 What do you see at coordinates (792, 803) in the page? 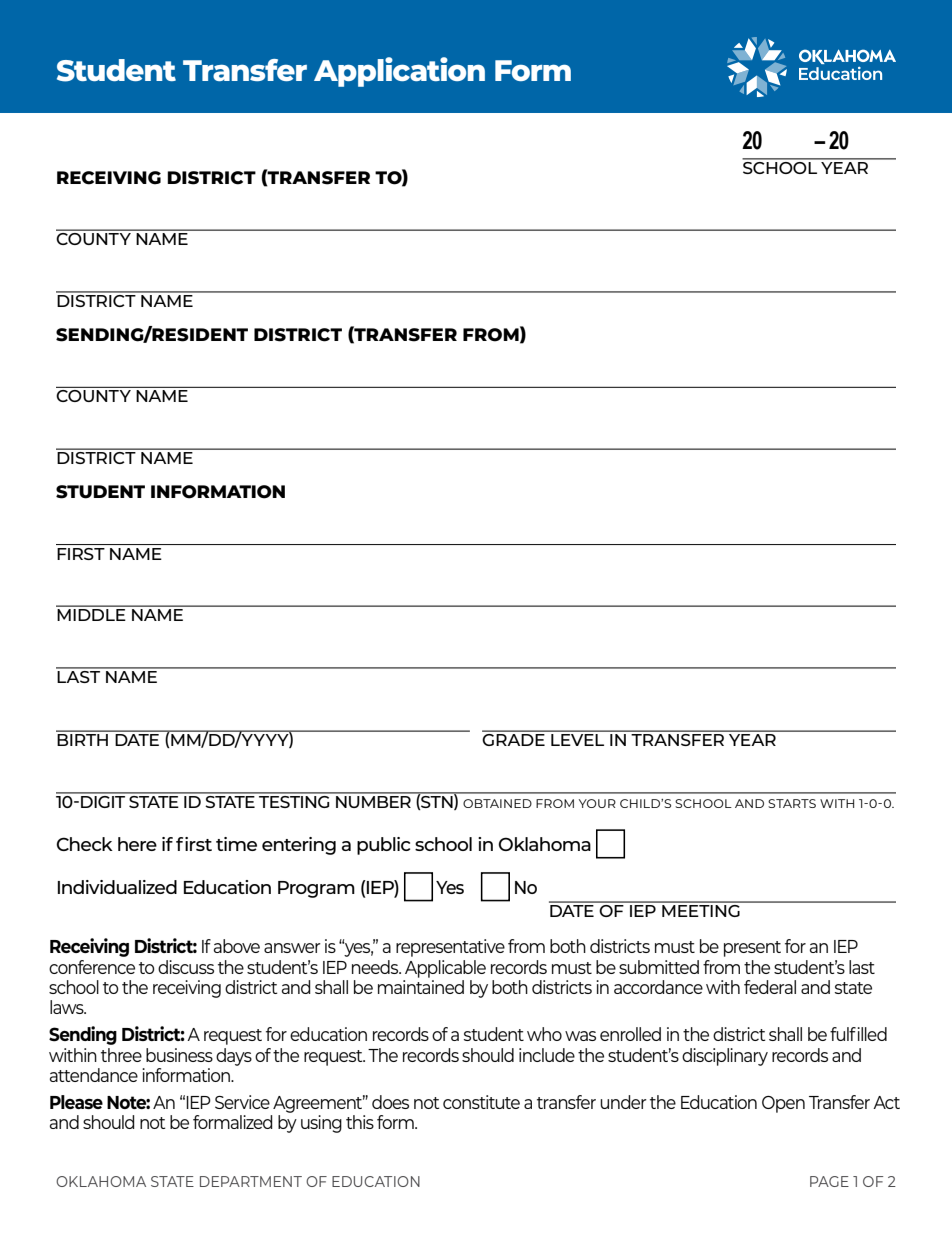
I see `STARTS` at bounding box center [792, 803].
